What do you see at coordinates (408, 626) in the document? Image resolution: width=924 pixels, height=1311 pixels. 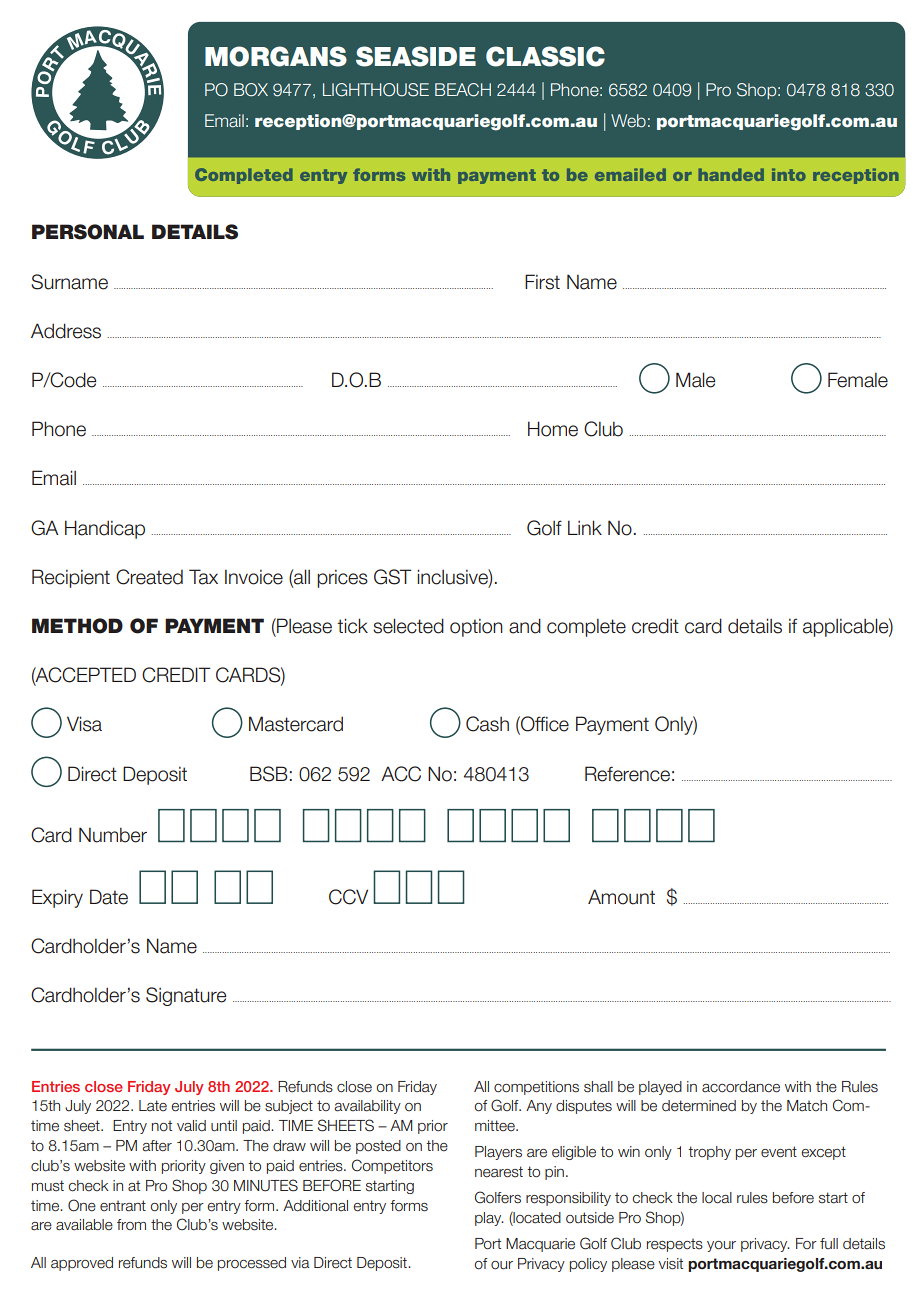 I see `selected` at bounding box center [408, 626].
